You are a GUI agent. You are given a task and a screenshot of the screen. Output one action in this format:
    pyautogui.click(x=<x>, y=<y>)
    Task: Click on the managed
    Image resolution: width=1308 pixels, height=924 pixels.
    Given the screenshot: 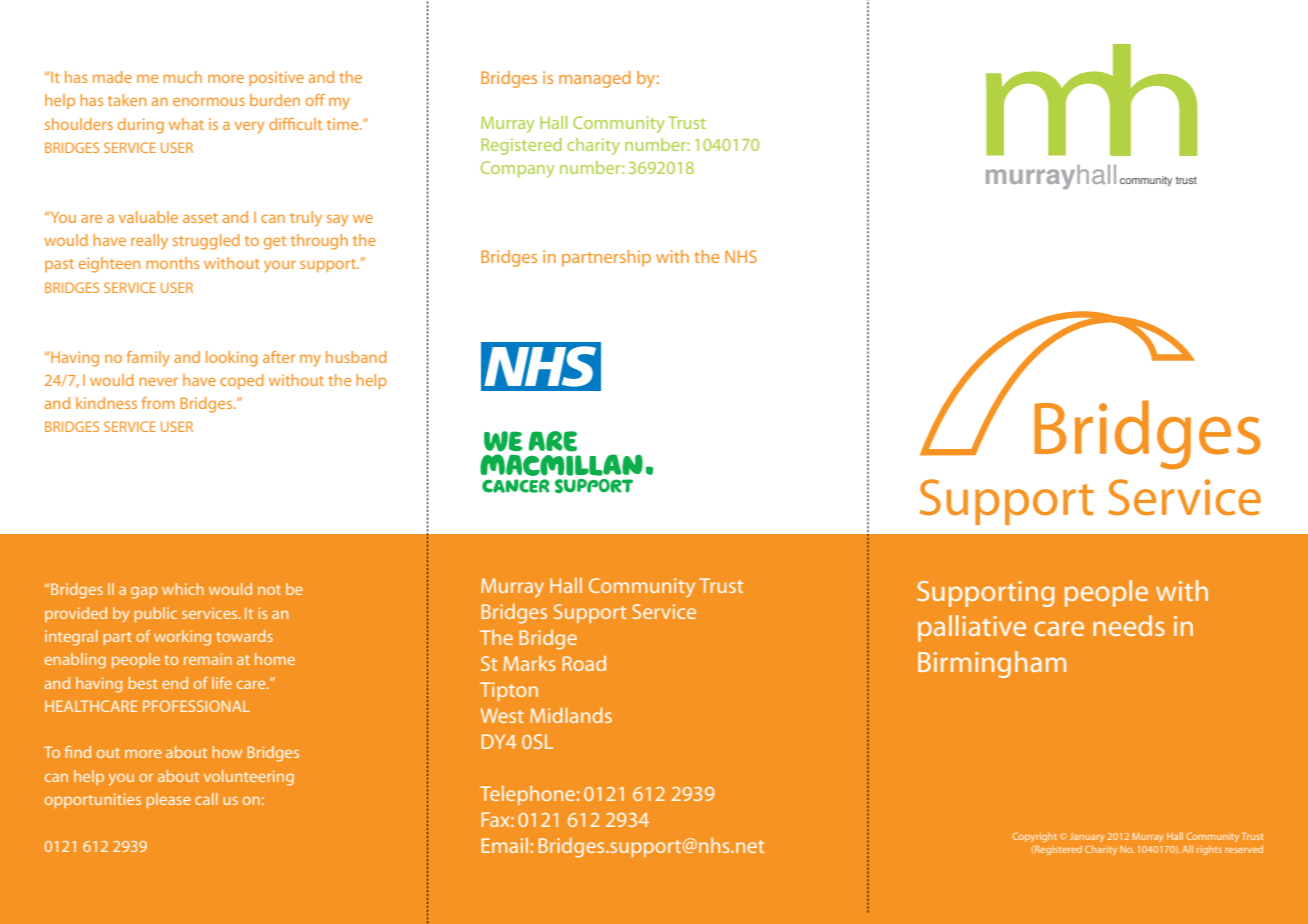 What is the action you would take?
    pyautogui.click(x=595, y=79)
